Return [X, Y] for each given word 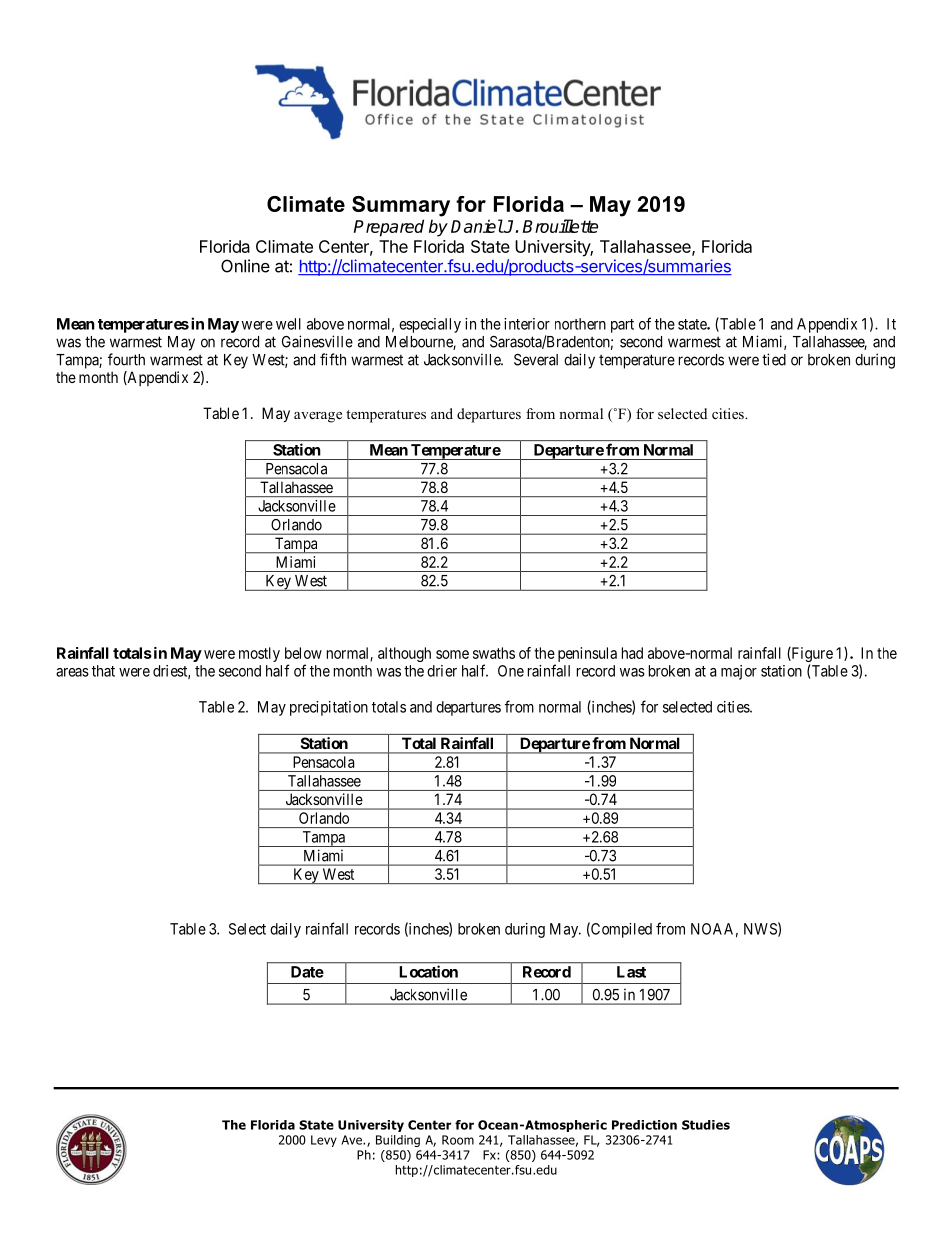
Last [631, 972]
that [103, 671]
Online [245, 266]
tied [774, 359]
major [739, 672]
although [404, 654]
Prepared [388, 228]
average [318, 417]
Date [307, 972]
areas [72, 672]
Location [429, 971]
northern [580, 324]
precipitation [329, 708]
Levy [324, 1141]
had [632, 653]
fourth [126, 359]
